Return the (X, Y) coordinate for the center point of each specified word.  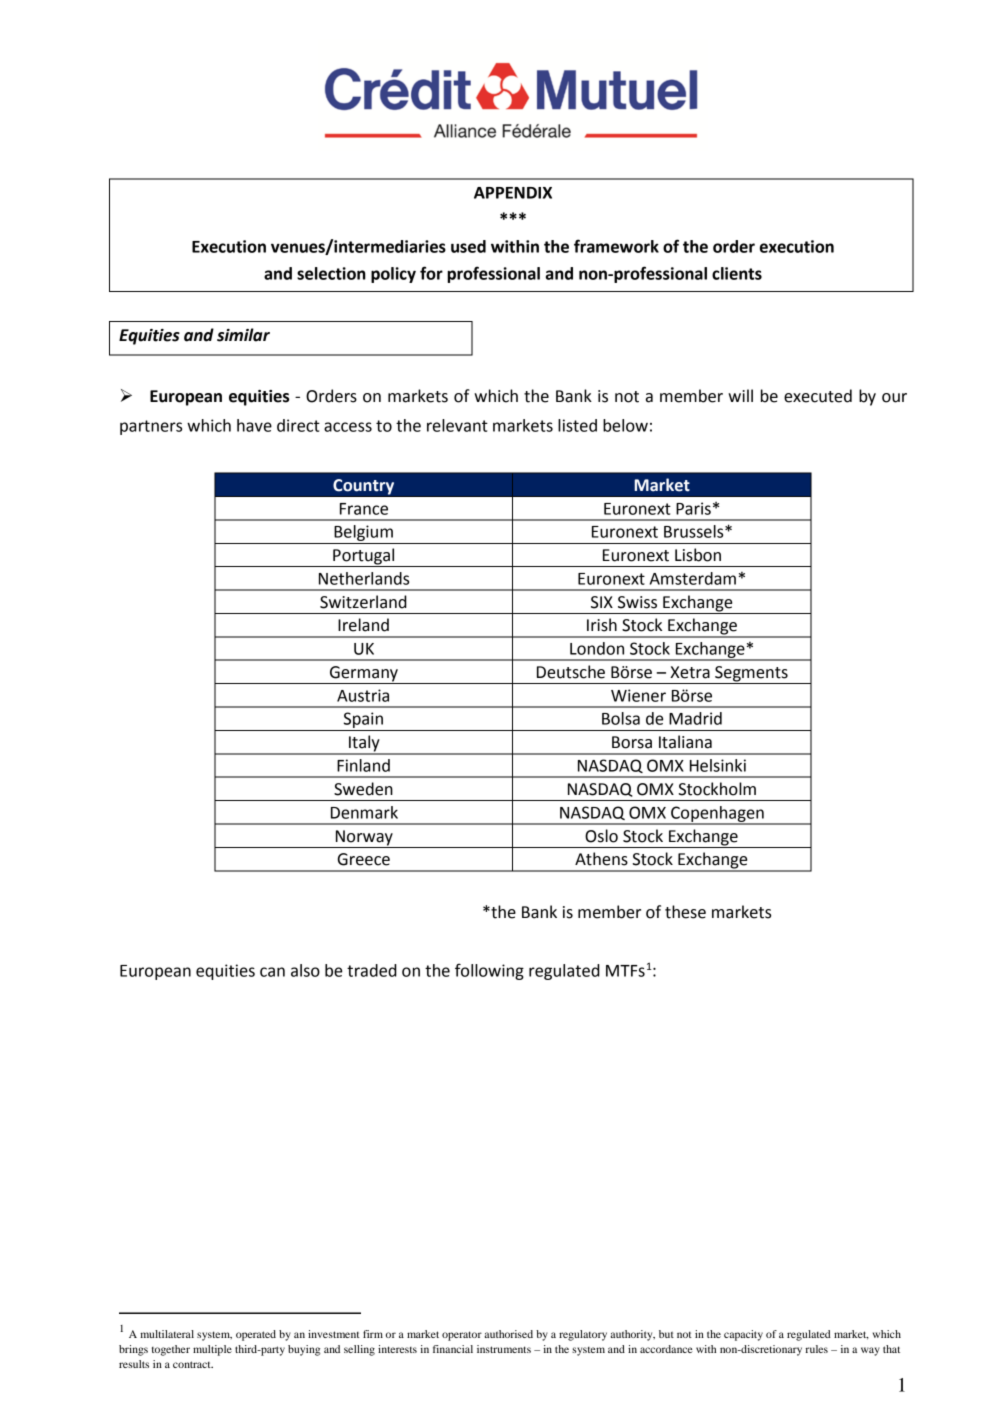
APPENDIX (513, 193)
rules (817, 1349)
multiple (212, 1350)
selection (331, 273)
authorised (509, 1334)
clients (737, 273)
